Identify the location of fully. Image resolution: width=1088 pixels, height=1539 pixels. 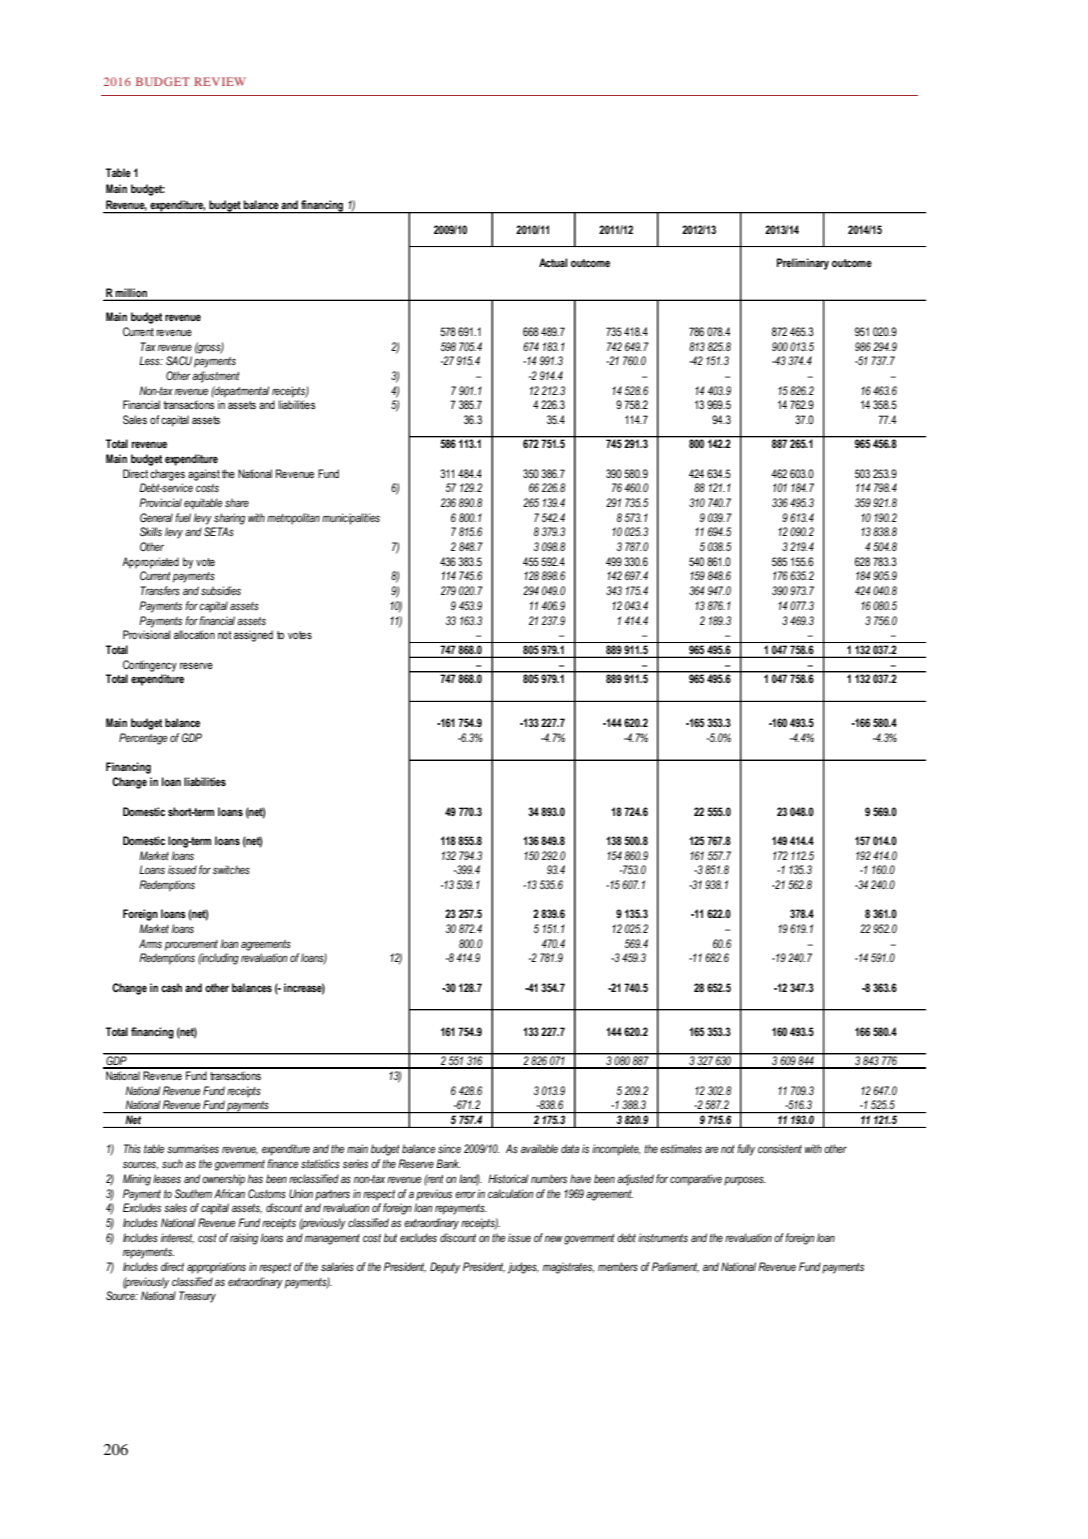
(746, 1150).
